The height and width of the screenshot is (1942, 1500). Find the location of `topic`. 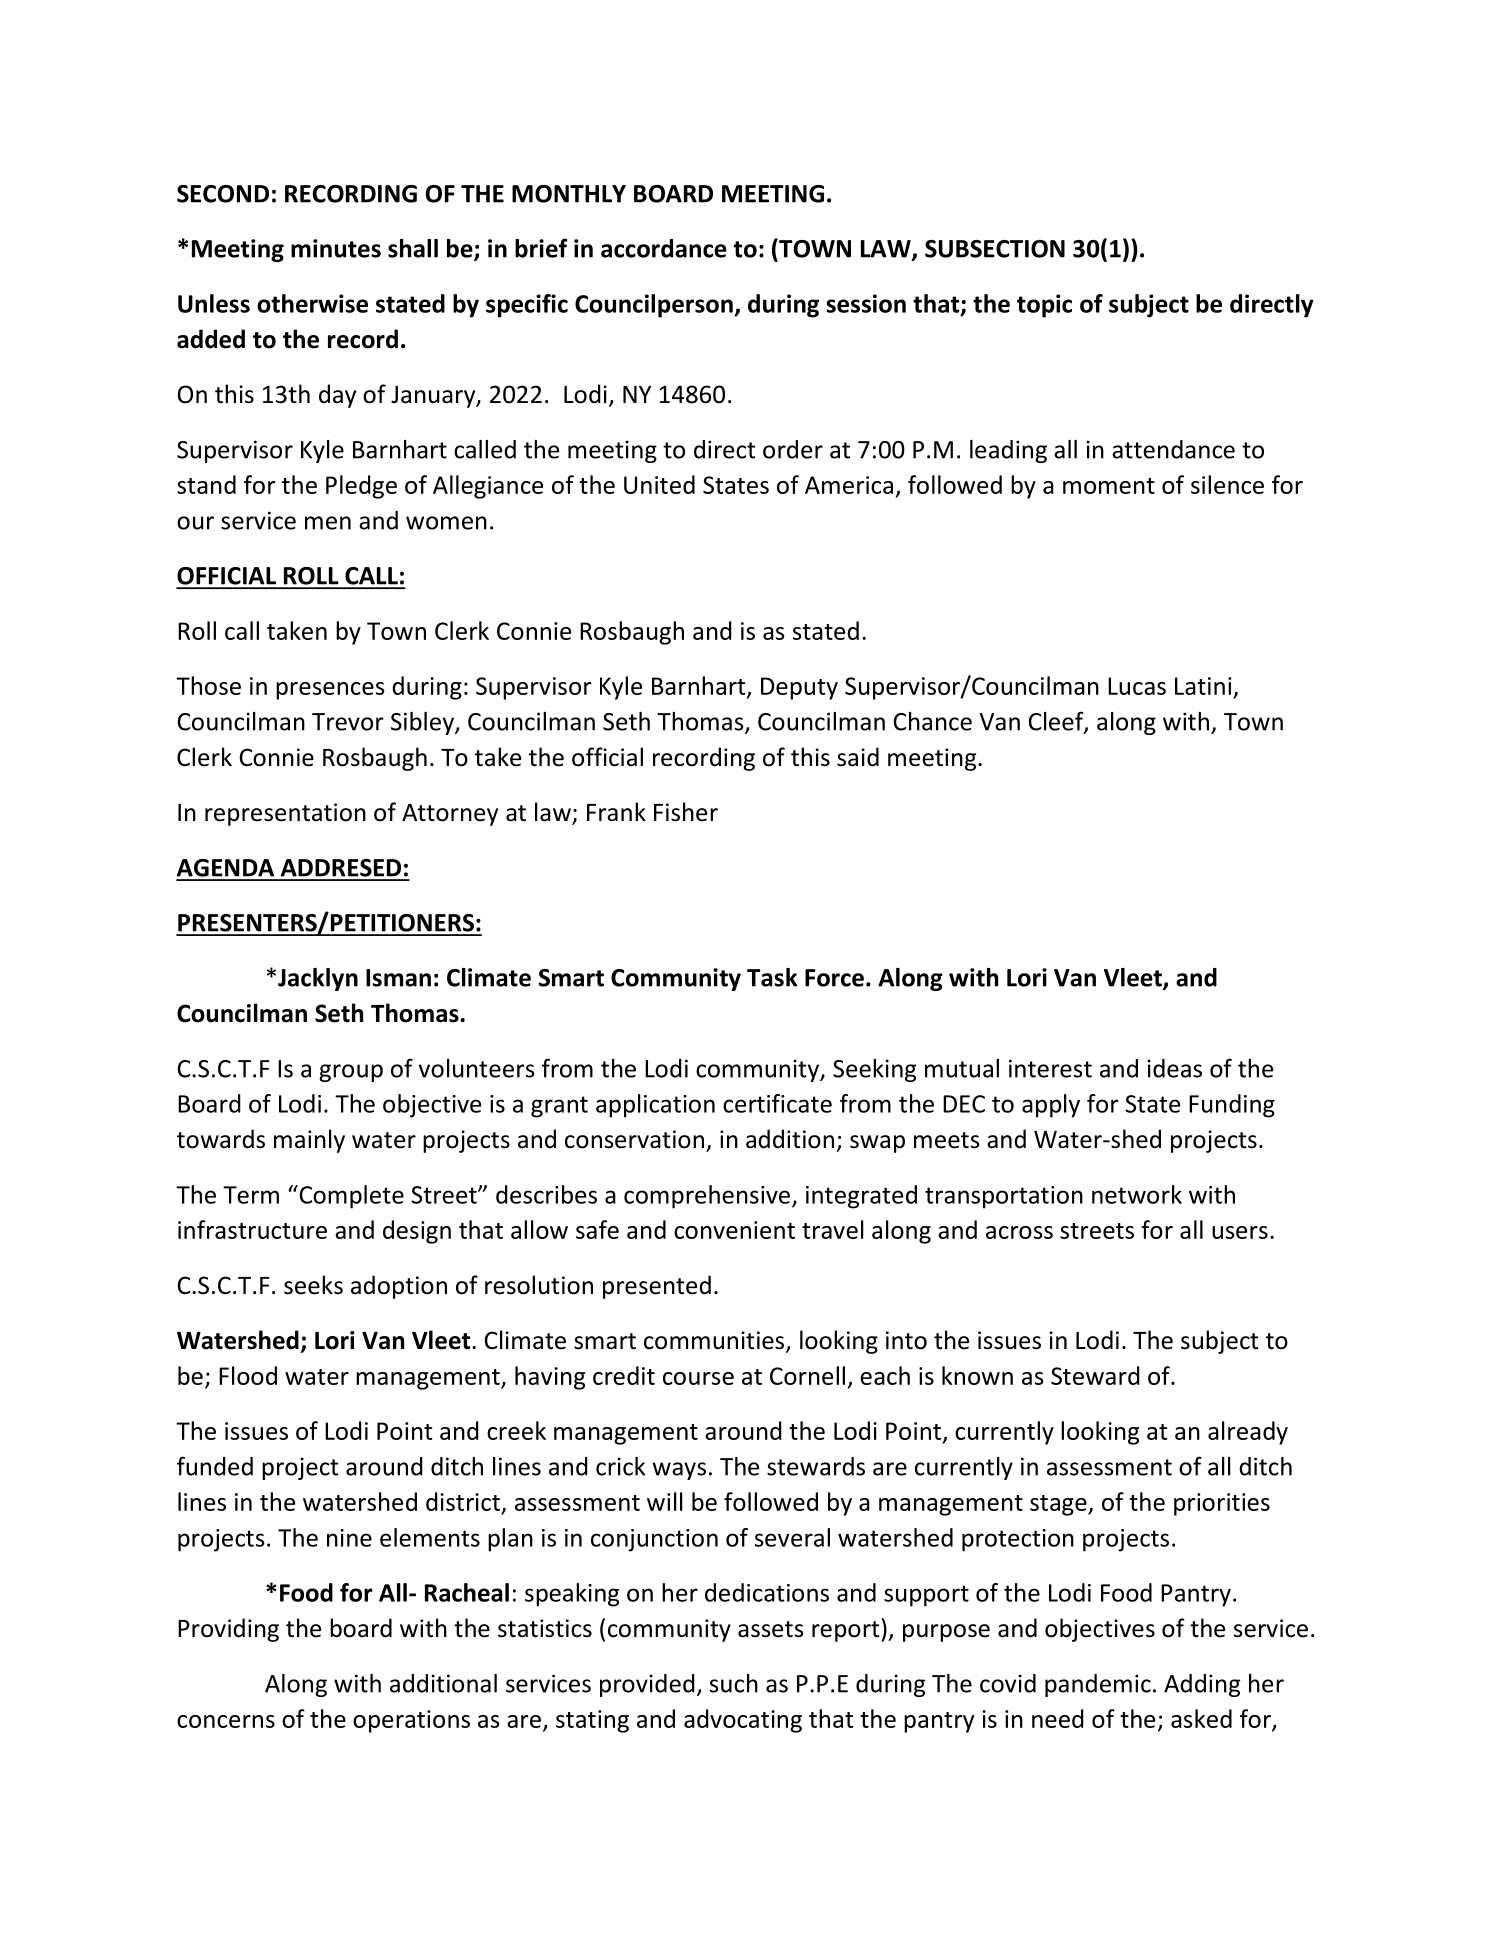

topic is located at coordinates (1044, 306).
